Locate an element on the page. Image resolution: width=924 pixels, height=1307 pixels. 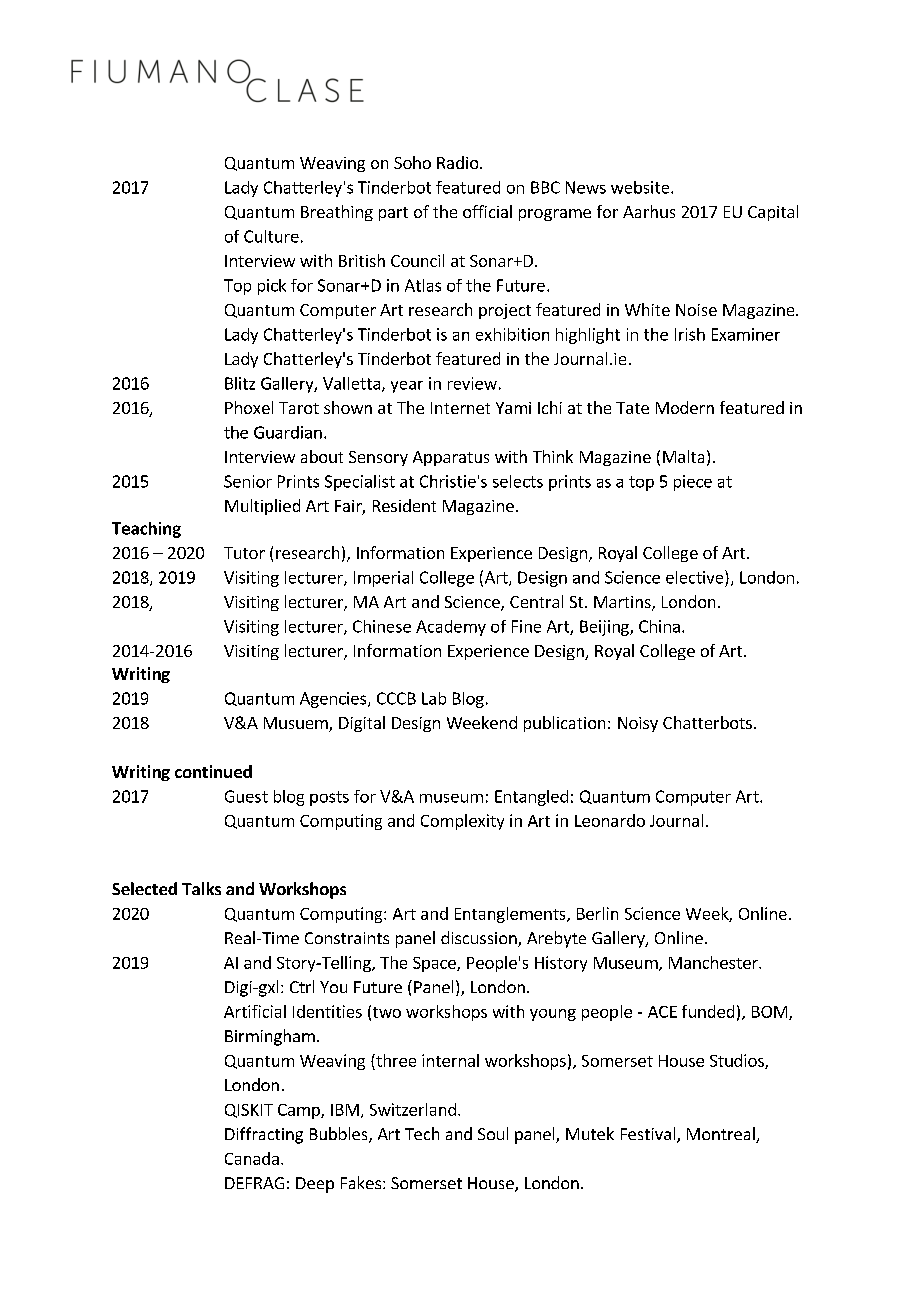
Culture is located at coordinates (271, 236).
